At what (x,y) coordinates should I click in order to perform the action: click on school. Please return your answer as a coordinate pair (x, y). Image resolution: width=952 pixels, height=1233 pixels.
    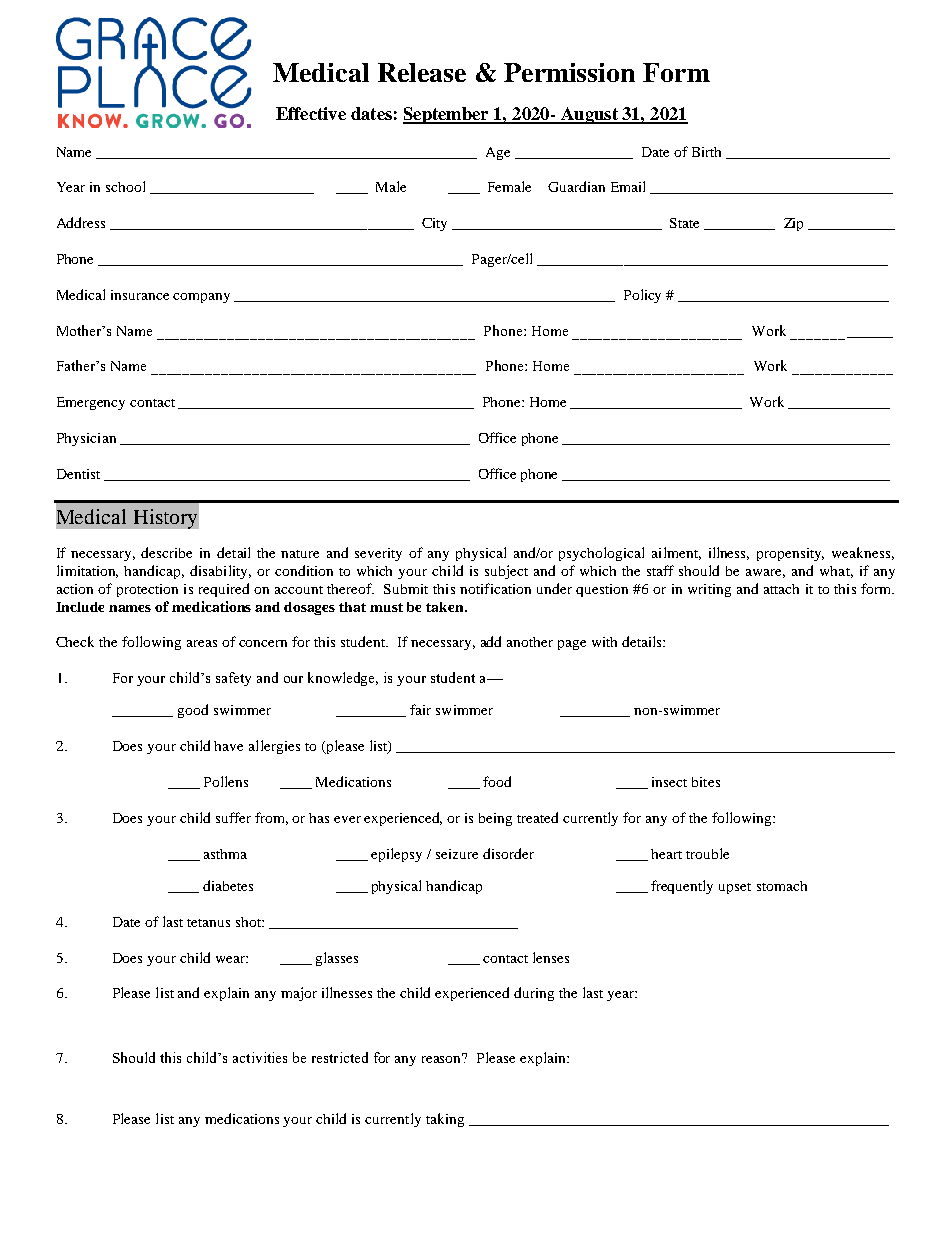
    Looking at the image, I should click on (125, 186).
